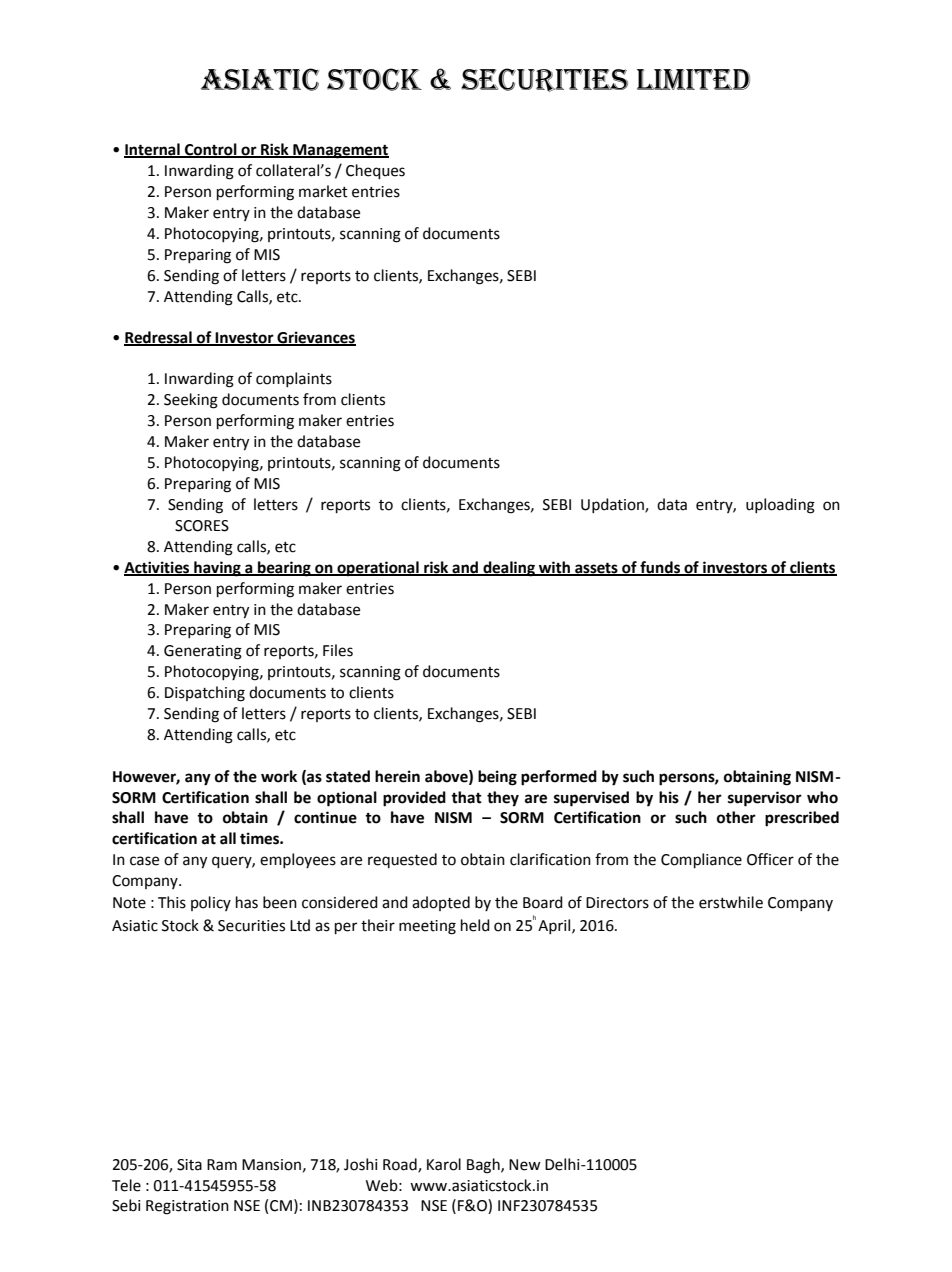  Describe the element at coordinates (525, 1165) in the screenshot. I see `New` at that location.
